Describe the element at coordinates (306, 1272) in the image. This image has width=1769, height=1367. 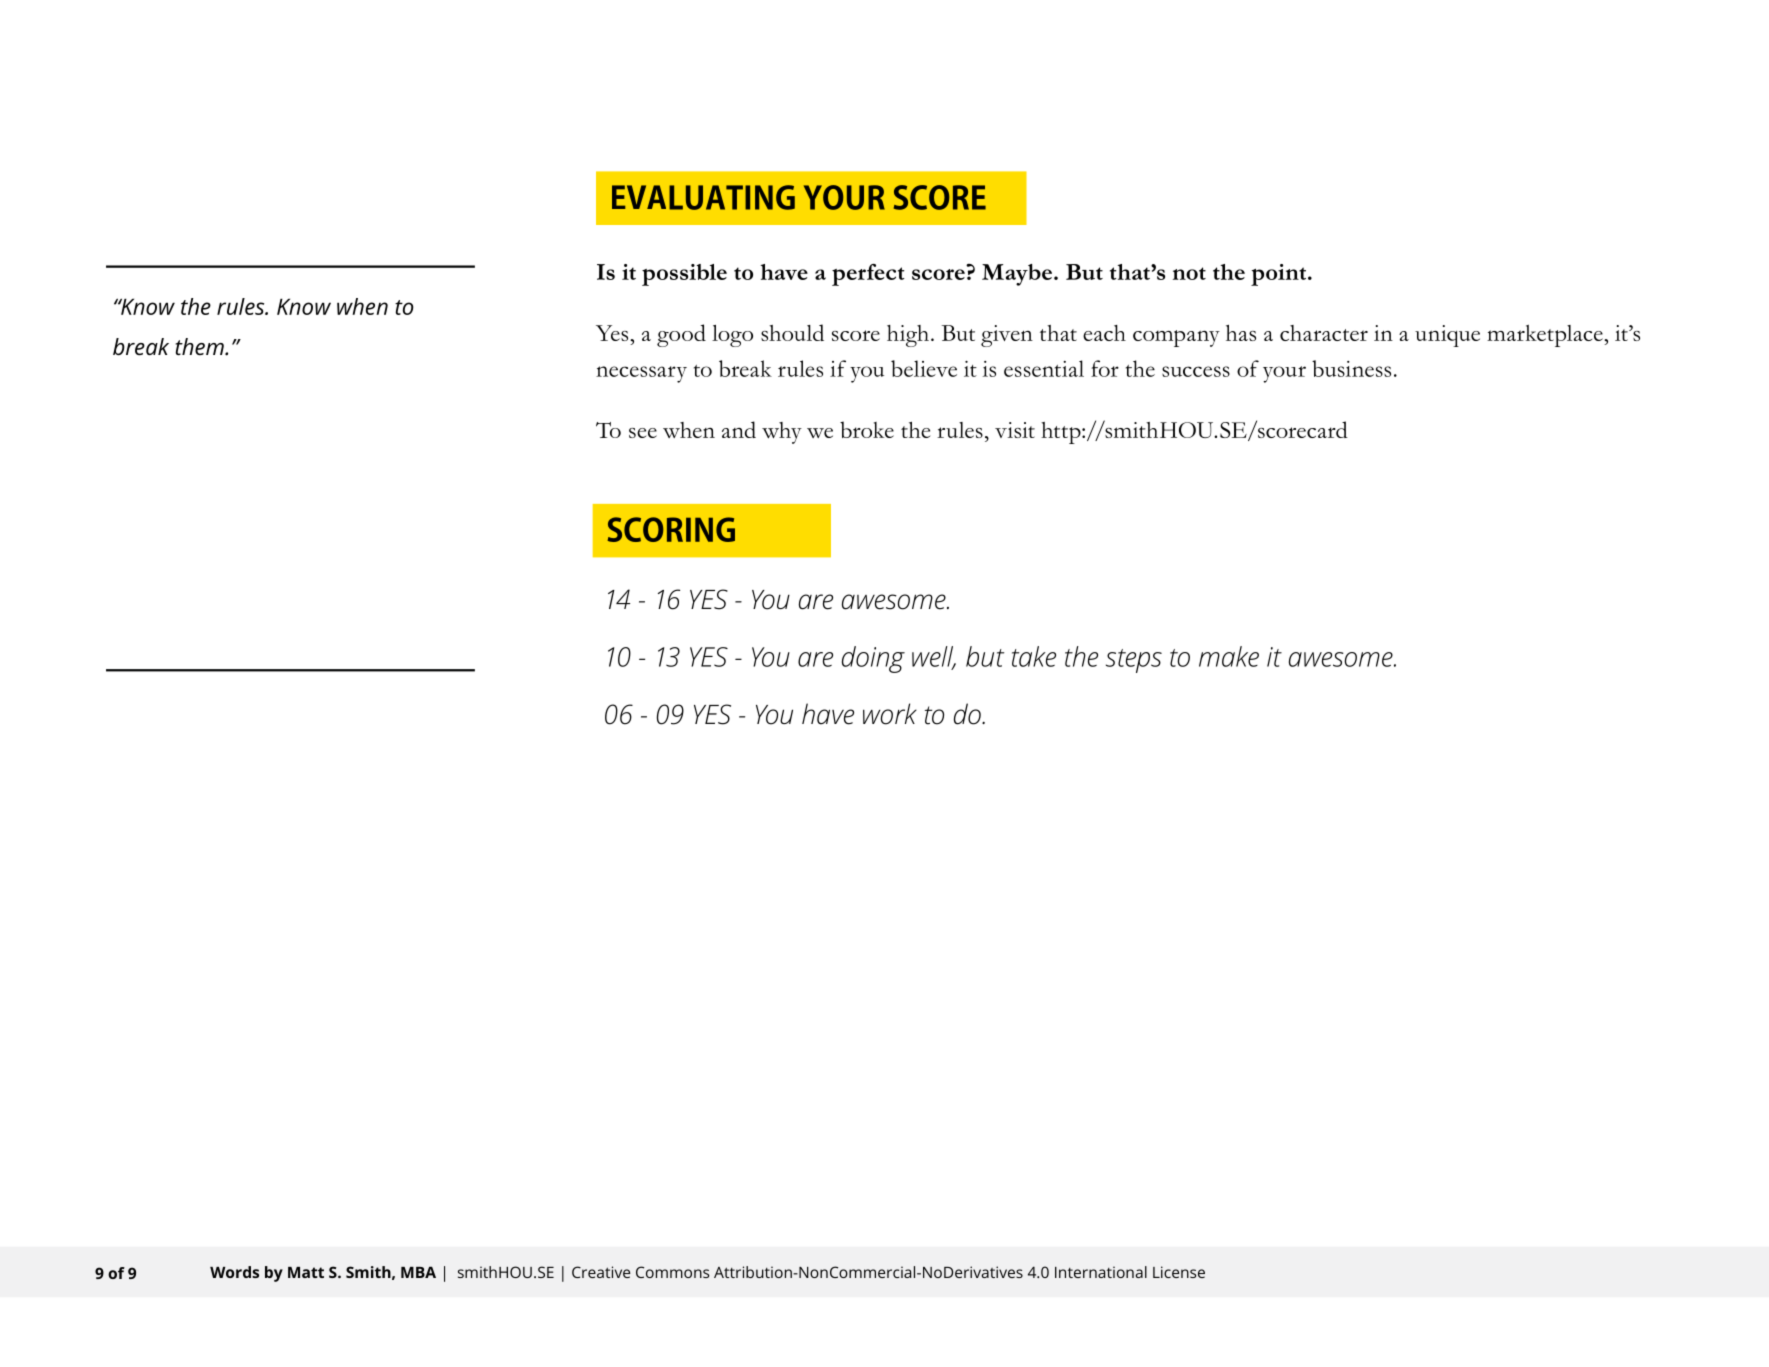
I see `Matt` at that location.
